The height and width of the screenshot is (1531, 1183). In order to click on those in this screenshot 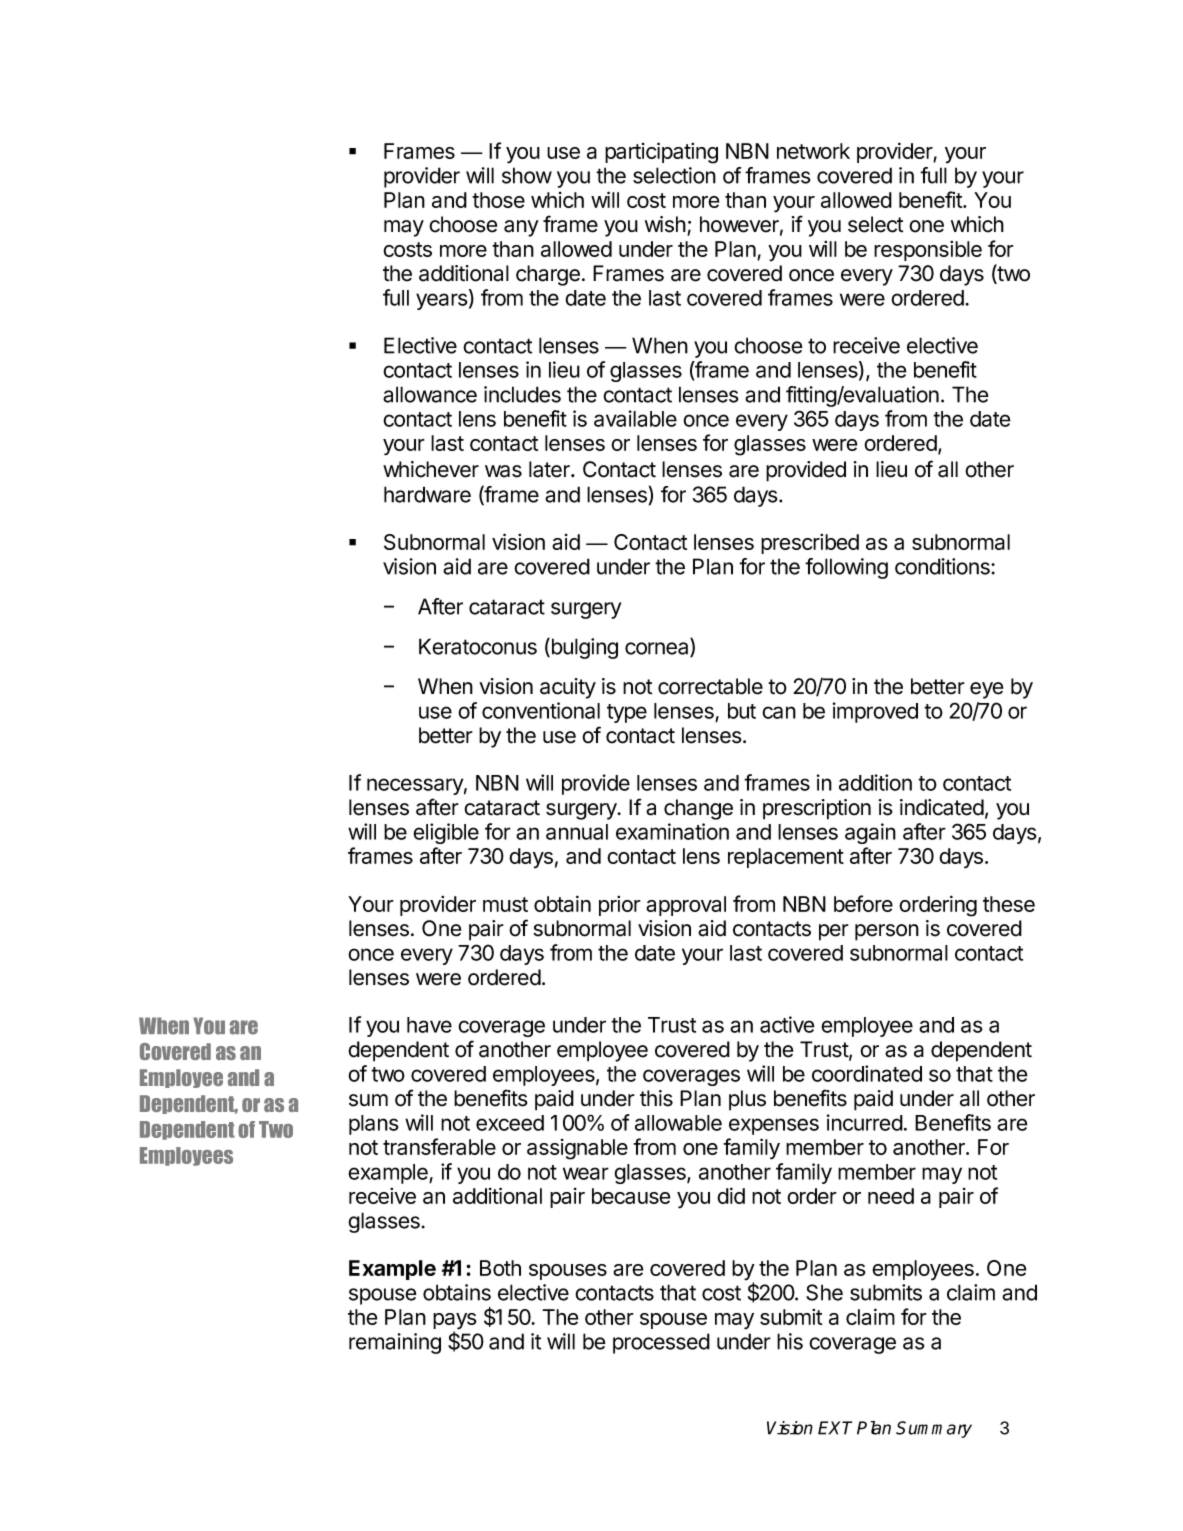, I will do `click(498, 200)`.
